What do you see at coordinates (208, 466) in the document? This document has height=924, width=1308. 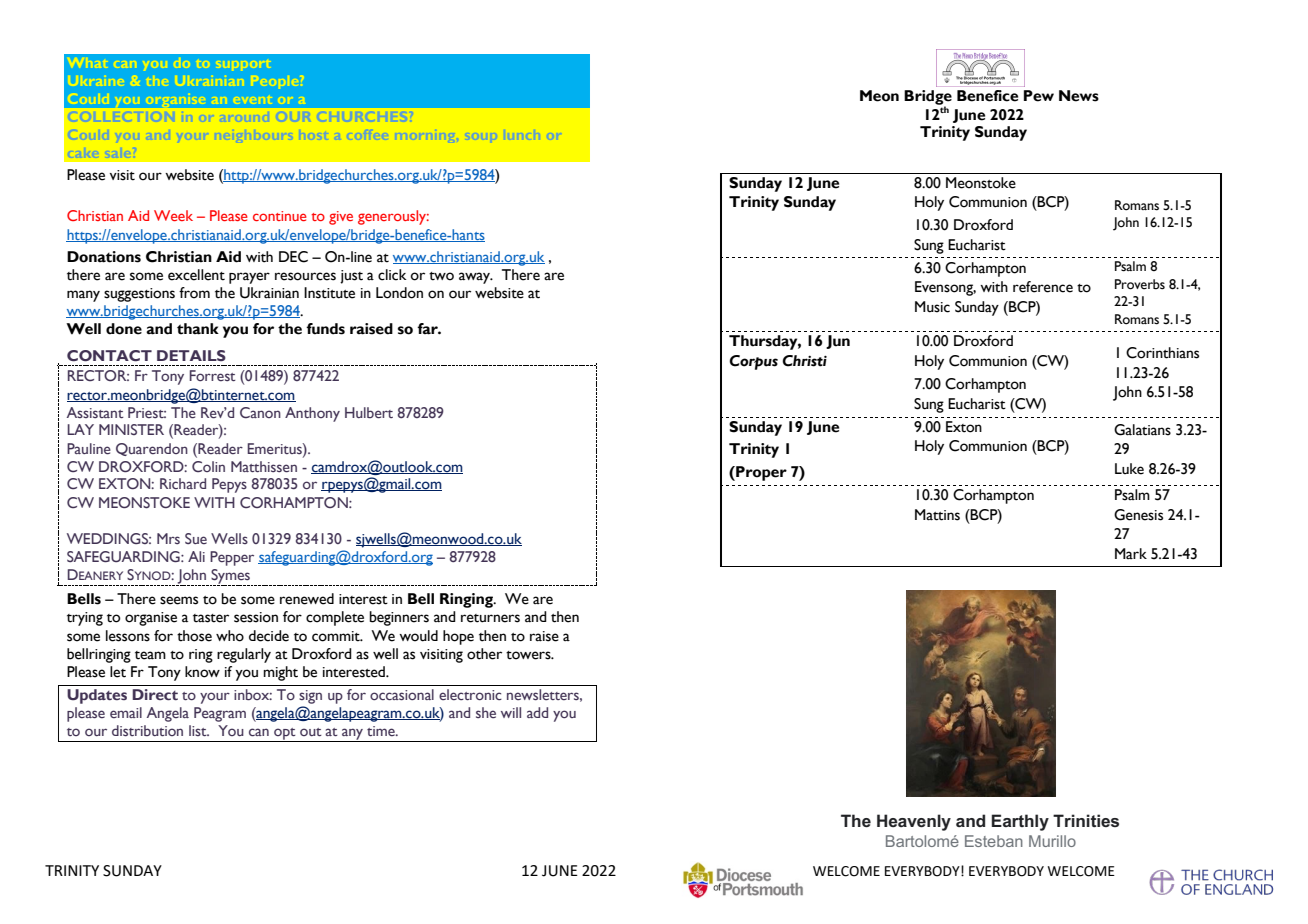 I see `Colin` at bounding box center [208, 466].
